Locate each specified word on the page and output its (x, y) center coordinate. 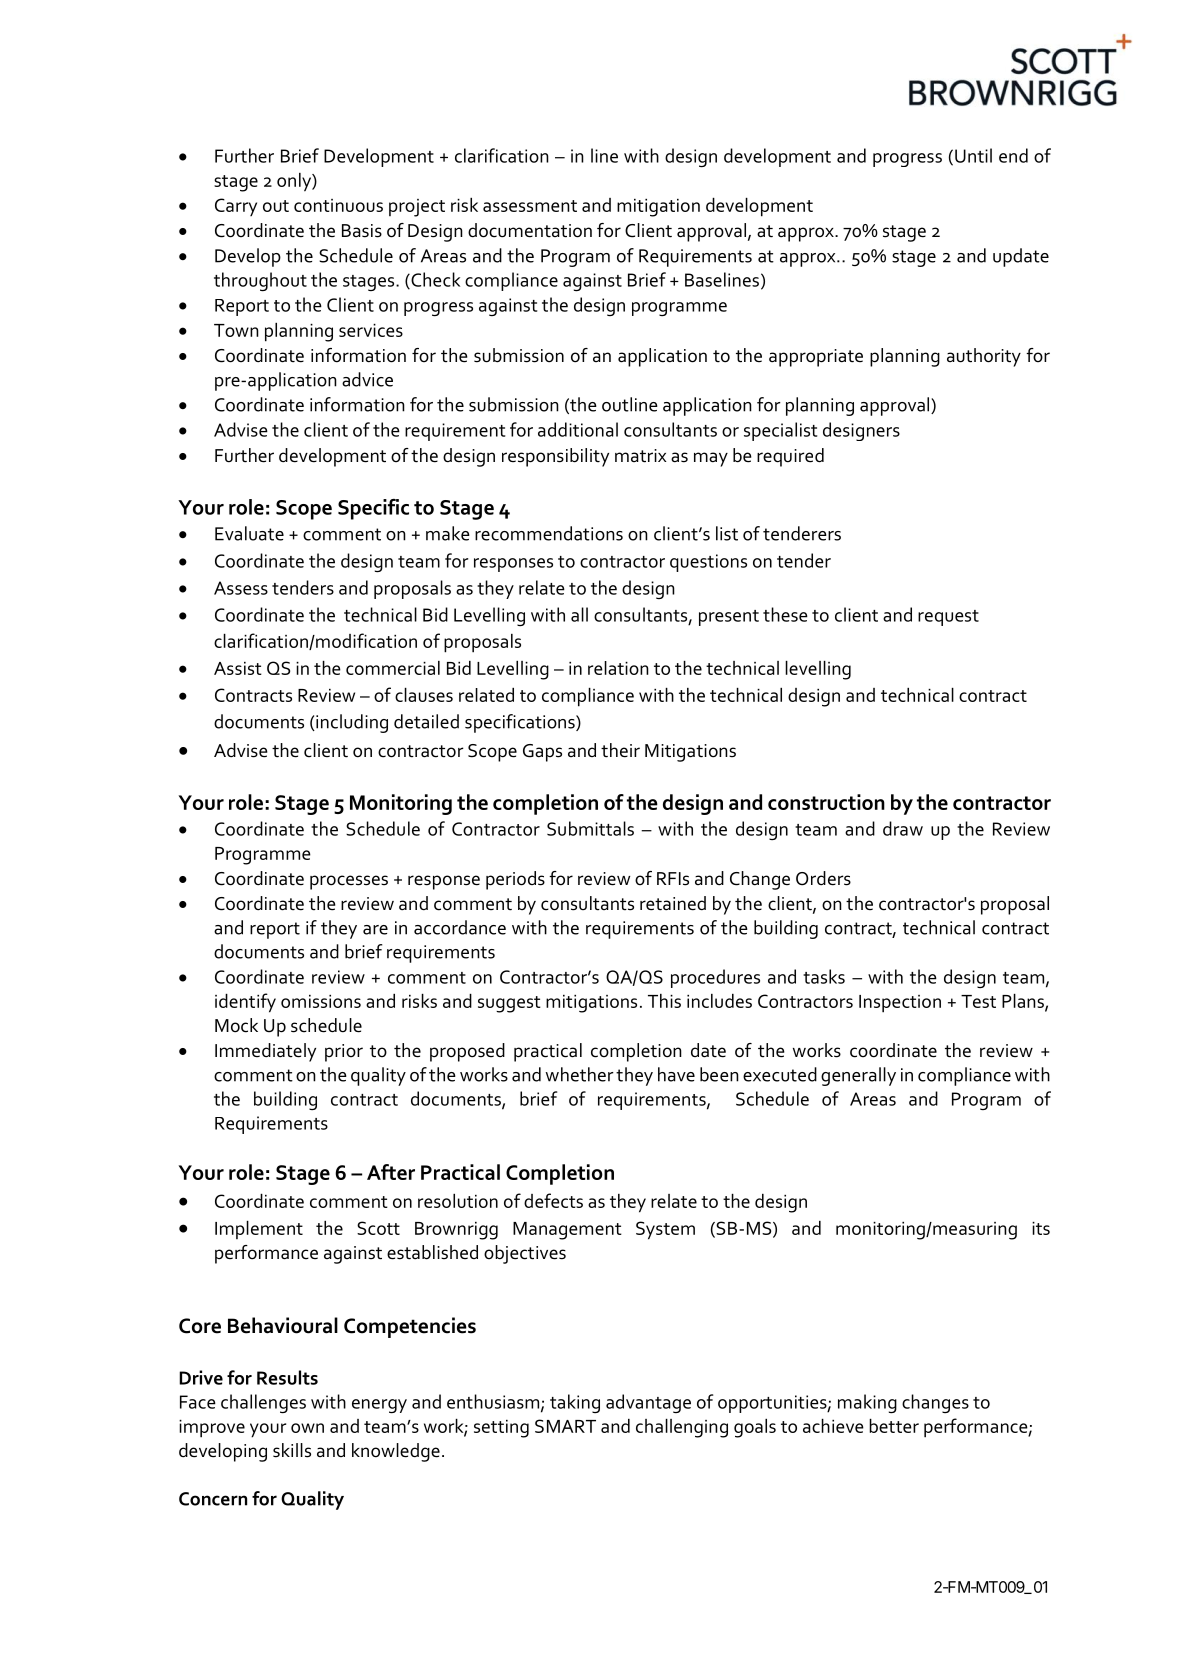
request (948, 618)
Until (973, 155)
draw (903, 828)
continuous (338, 205)
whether (580, 1074)
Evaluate (249, 533)
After (391, 1172)
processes (349, 882)
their (620, 750)
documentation (530, 230)
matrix (640, 456)
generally (858, 1076)
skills (292, 1450)
